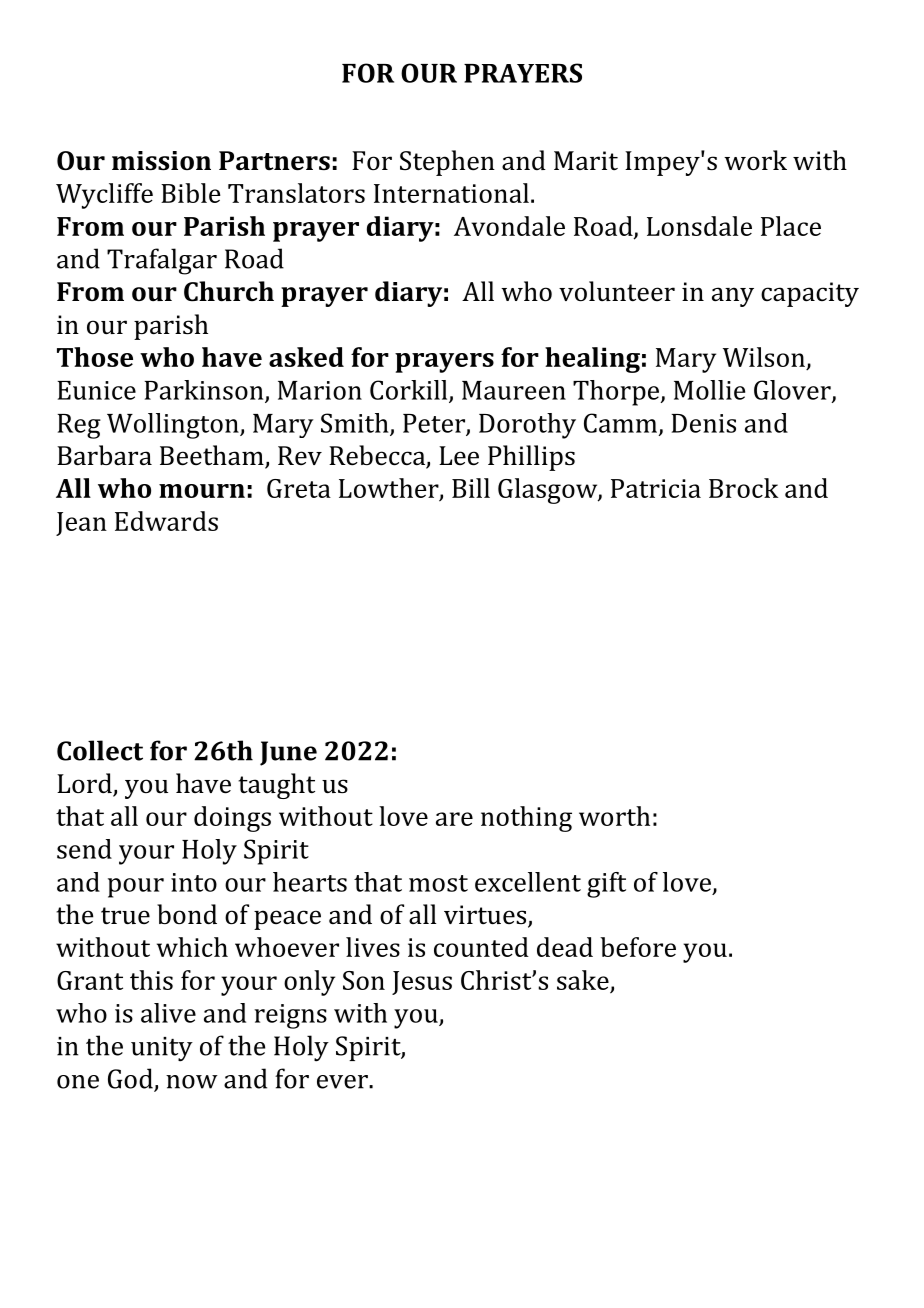  Describe the element at coordinates (744, 488) in the screenshot. I see `Brock` at that location.
